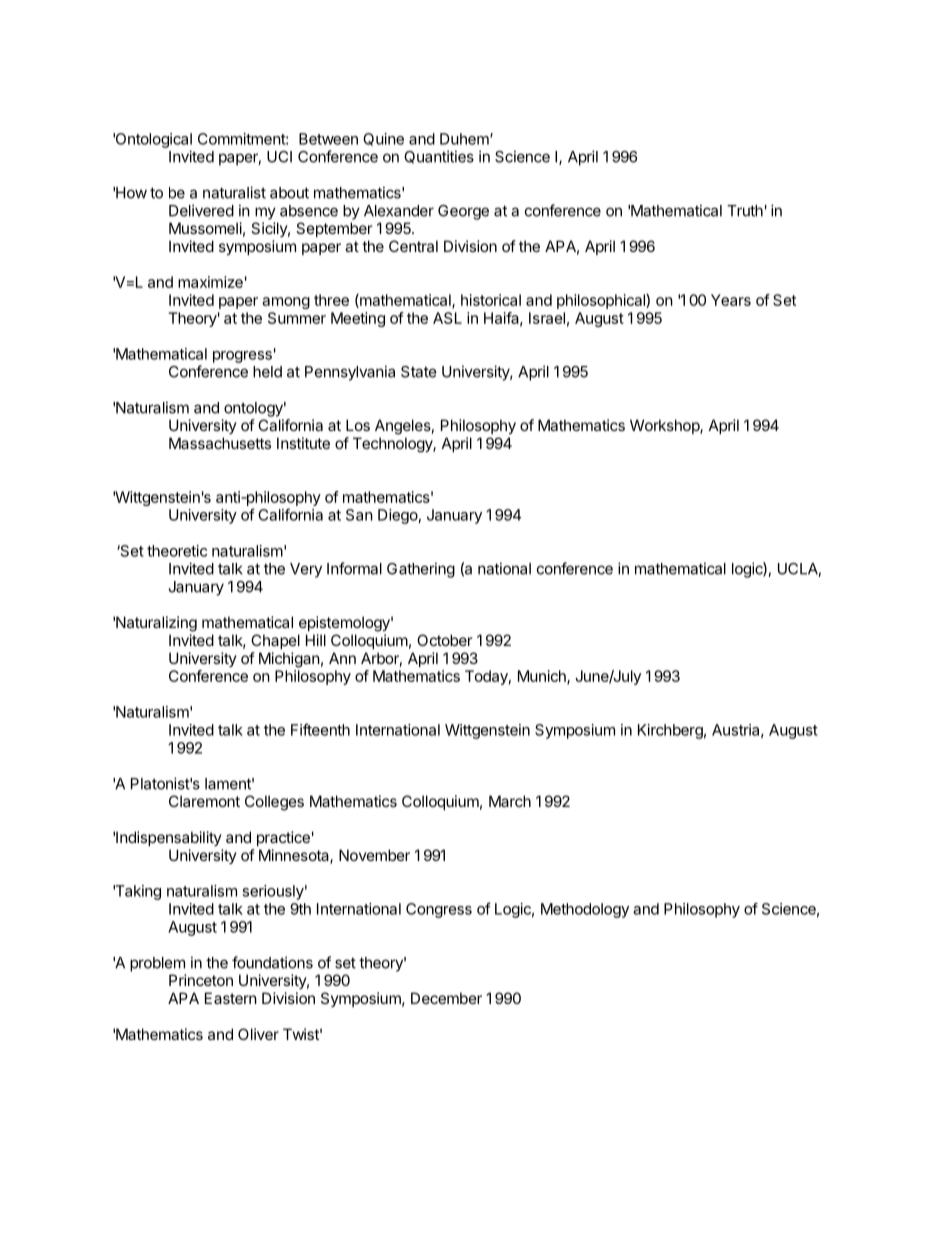 This image has height=1233, width=952. What do you see at coordinates (543, 677) in the image?
I see `Munich` at bounding box center [543, 677].
